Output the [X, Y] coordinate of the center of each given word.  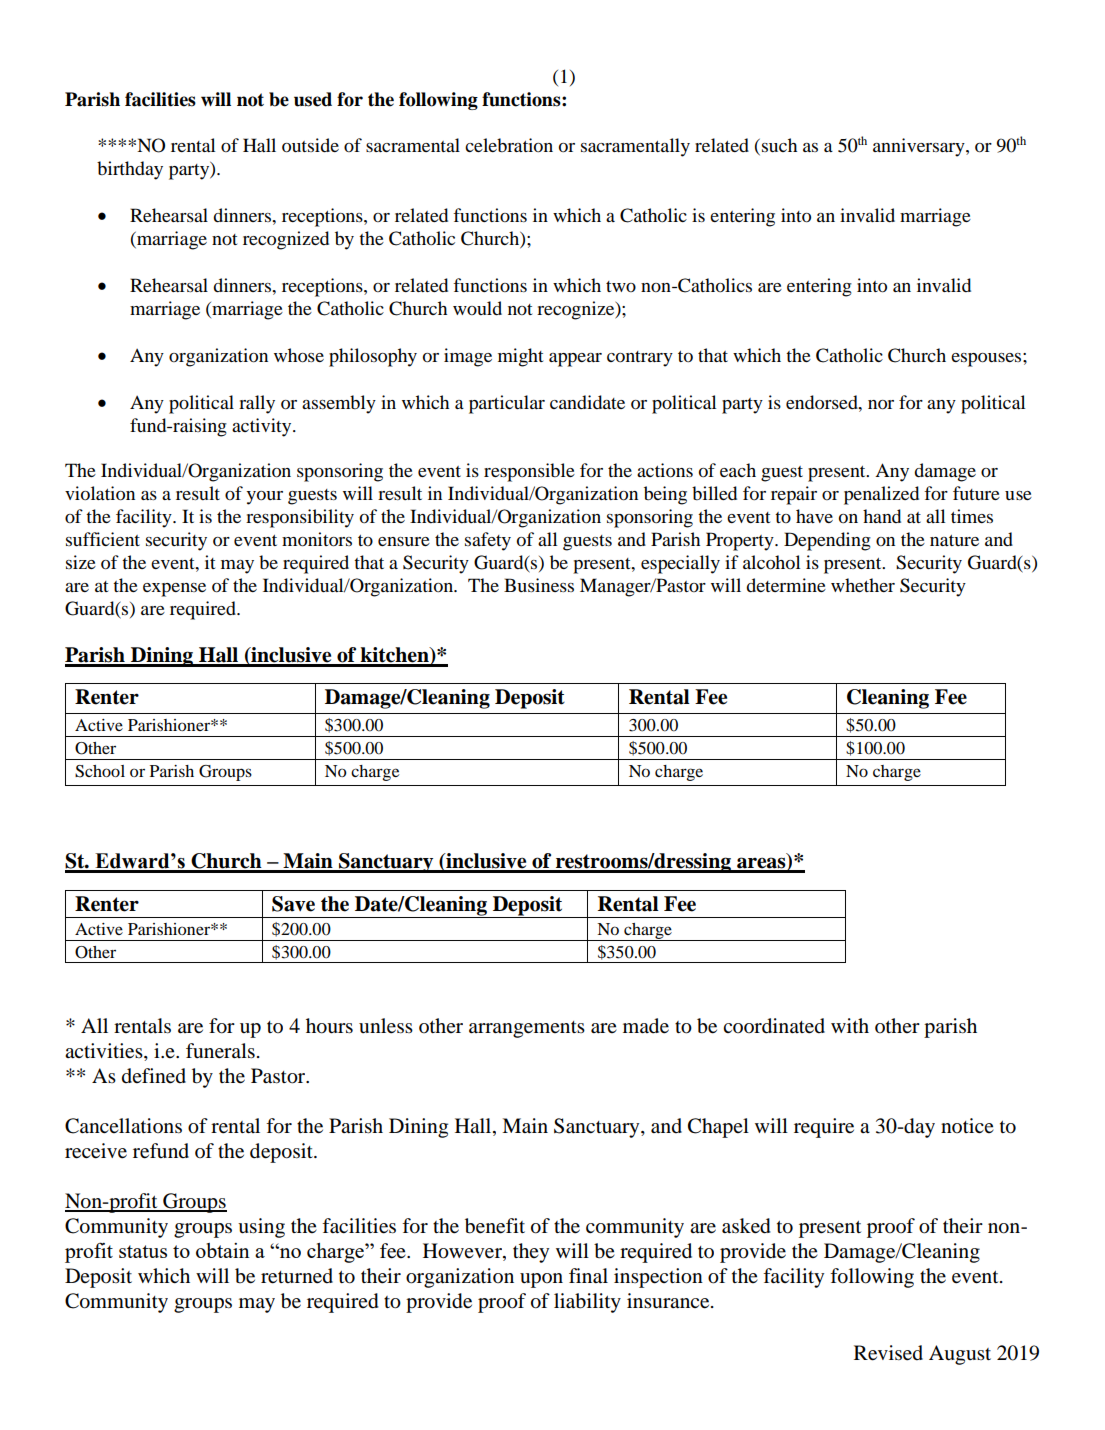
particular [507, 404]
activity [263, 427]
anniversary [920, 147]
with [850, 1025]
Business [539, 585]
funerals [220, 1051]
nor [881, 405]
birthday [130, 170]
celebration [509, 145]
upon [541, 1280]
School [100, 771]
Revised [888, 1353]
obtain [223, 1250]
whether [863, 585]
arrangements [527, 1029]
